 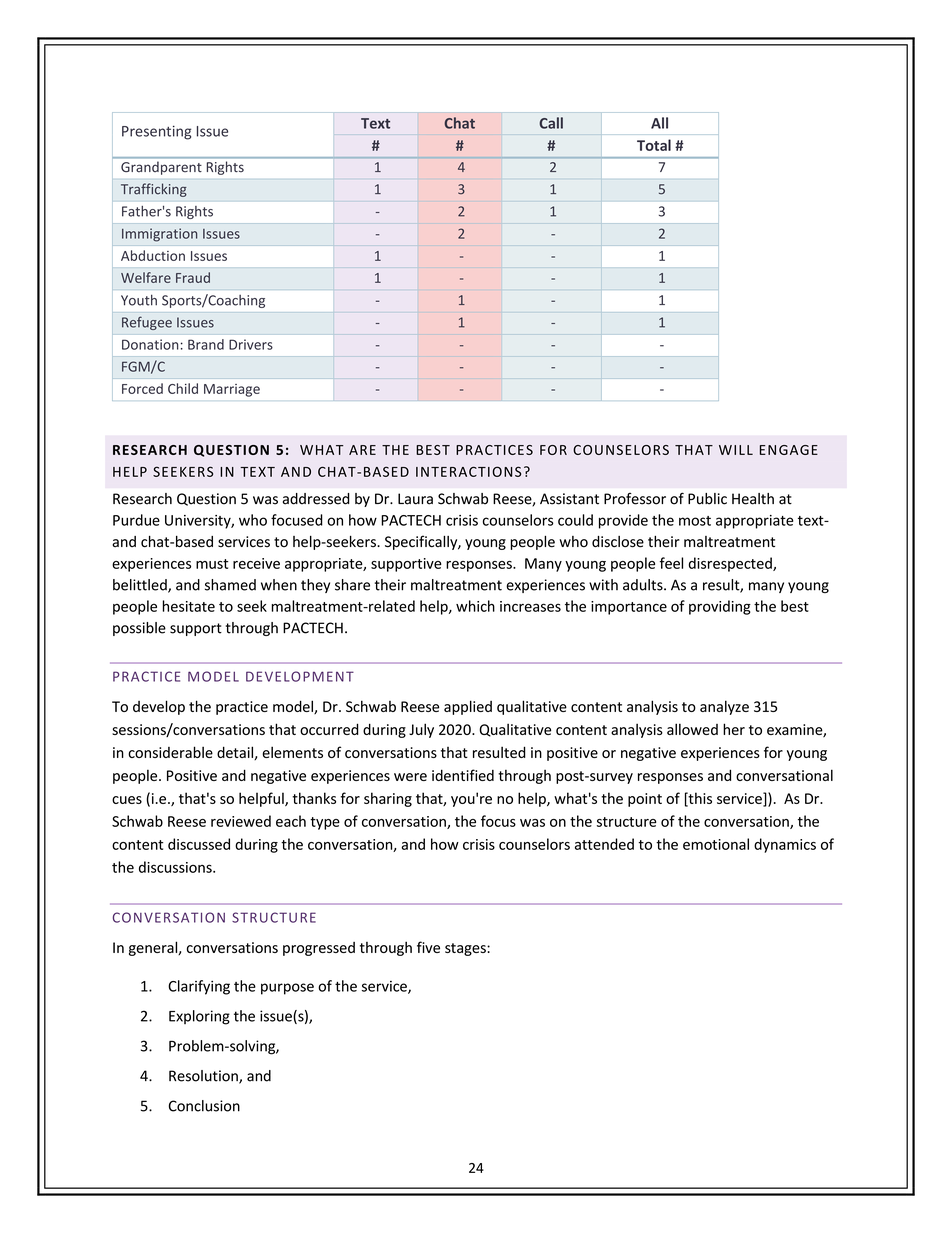 What do you see at coordinates (468, 471) in the screenshot?
I see `INTERACTIONS` at bounding box center [468, 471].
